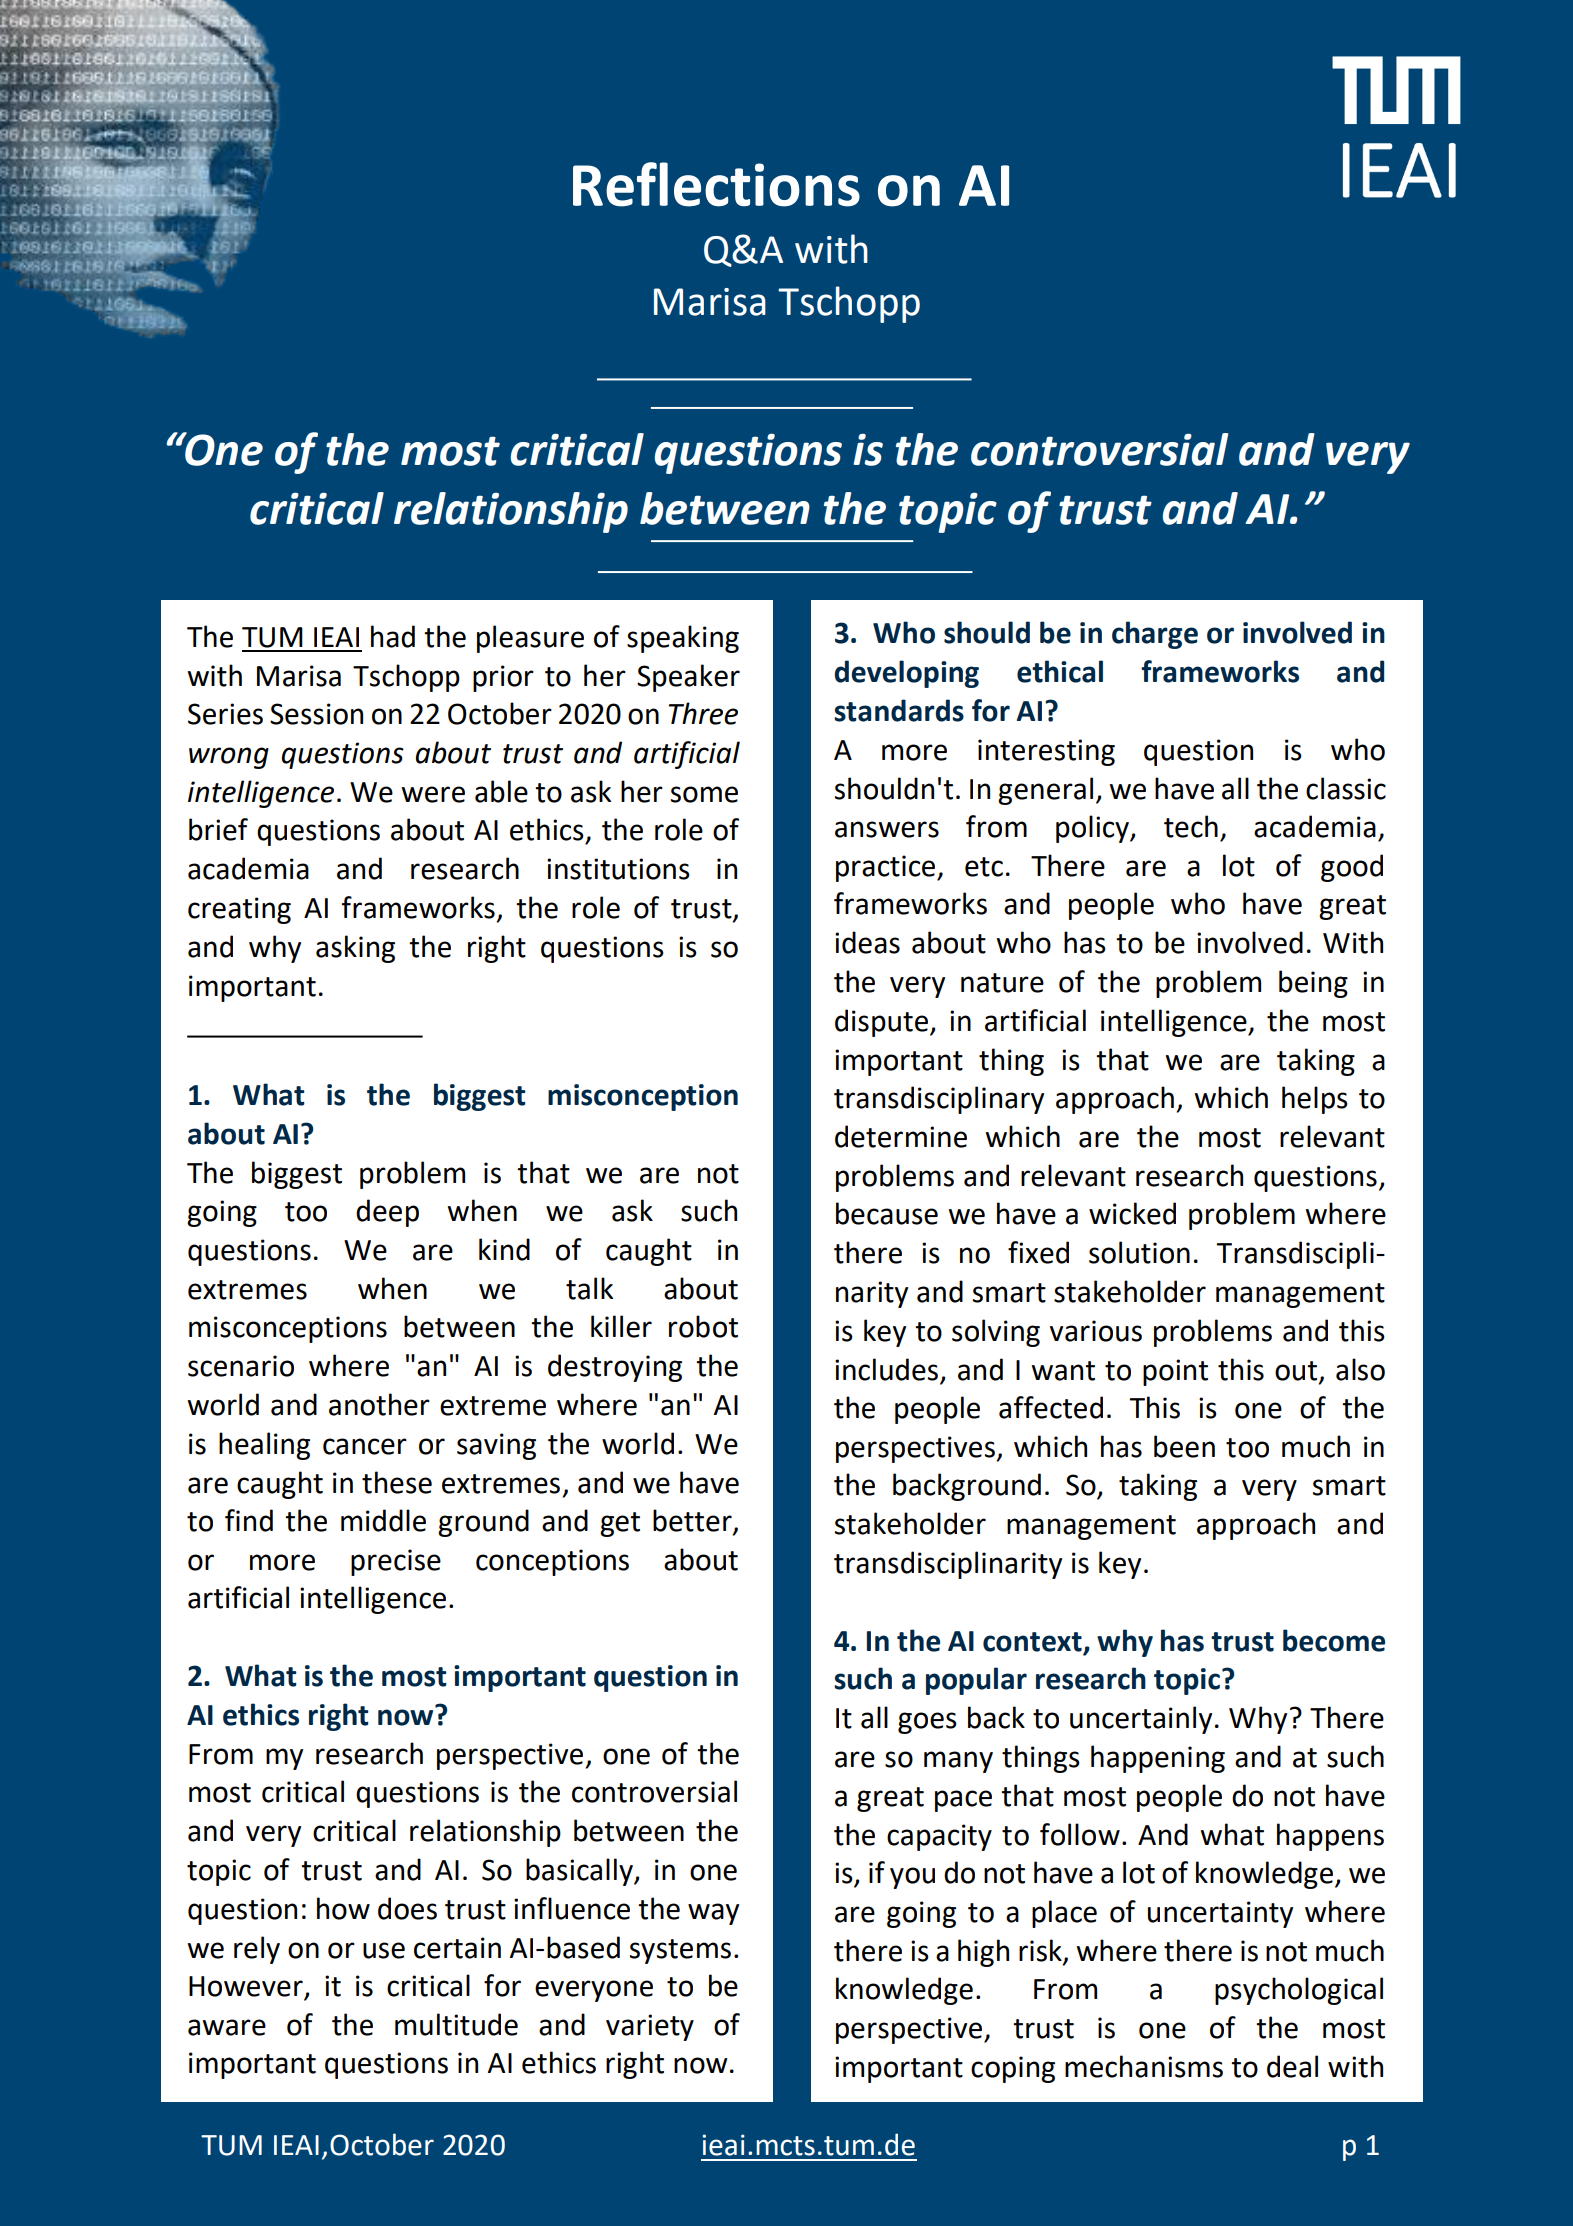 This document has height=2226, width=1573. Describe the element at coordinates (886, 1369) in the document. I see `includes` at that location.
